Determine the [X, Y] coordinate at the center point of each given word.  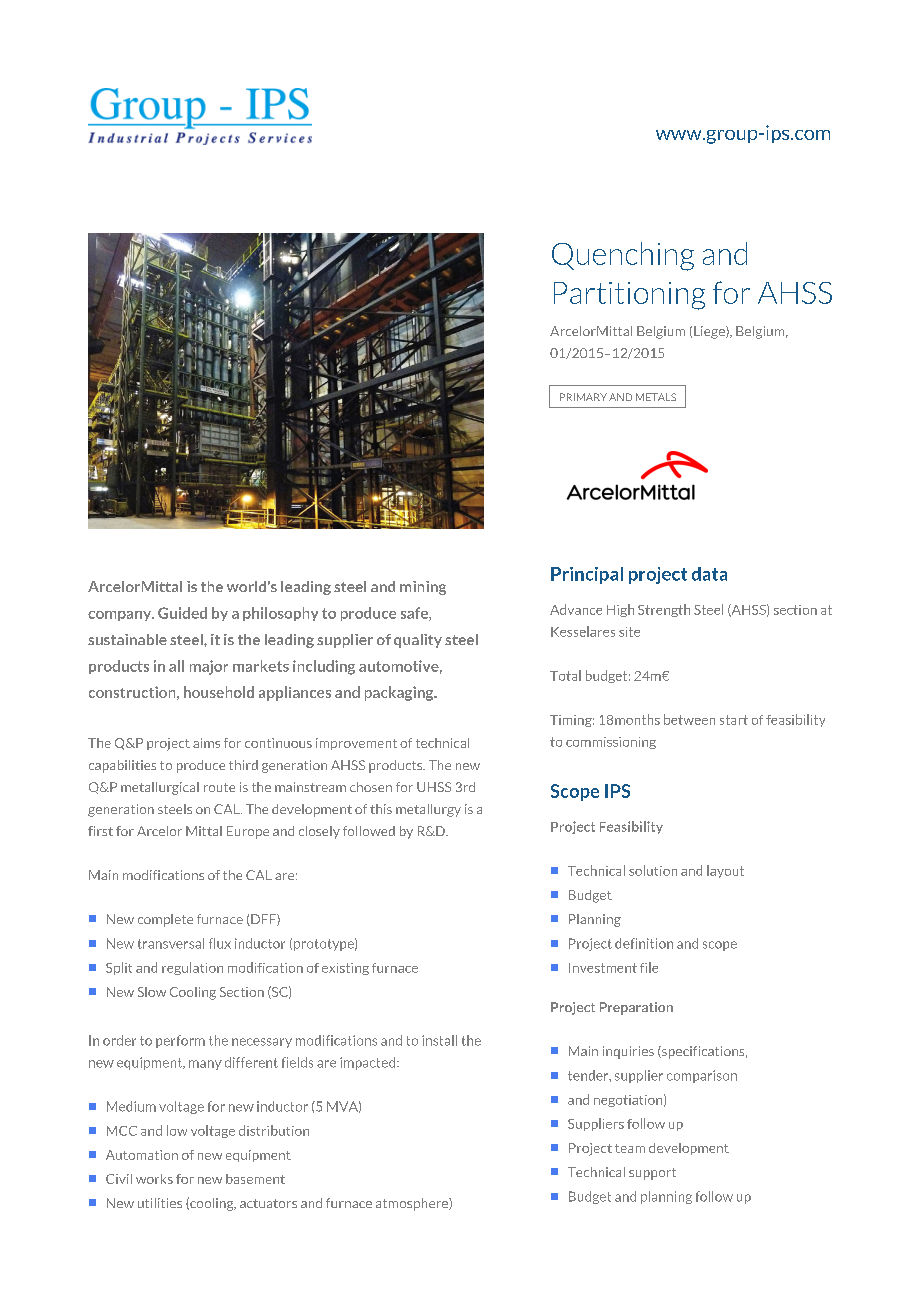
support [652, 1174]
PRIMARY [583, 397]
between [689, 719]
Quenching [623, 256]
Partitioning [629, 296]
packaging [400, 693]
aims [206, 743]
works [154, 1179]
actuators [268, 1203]
